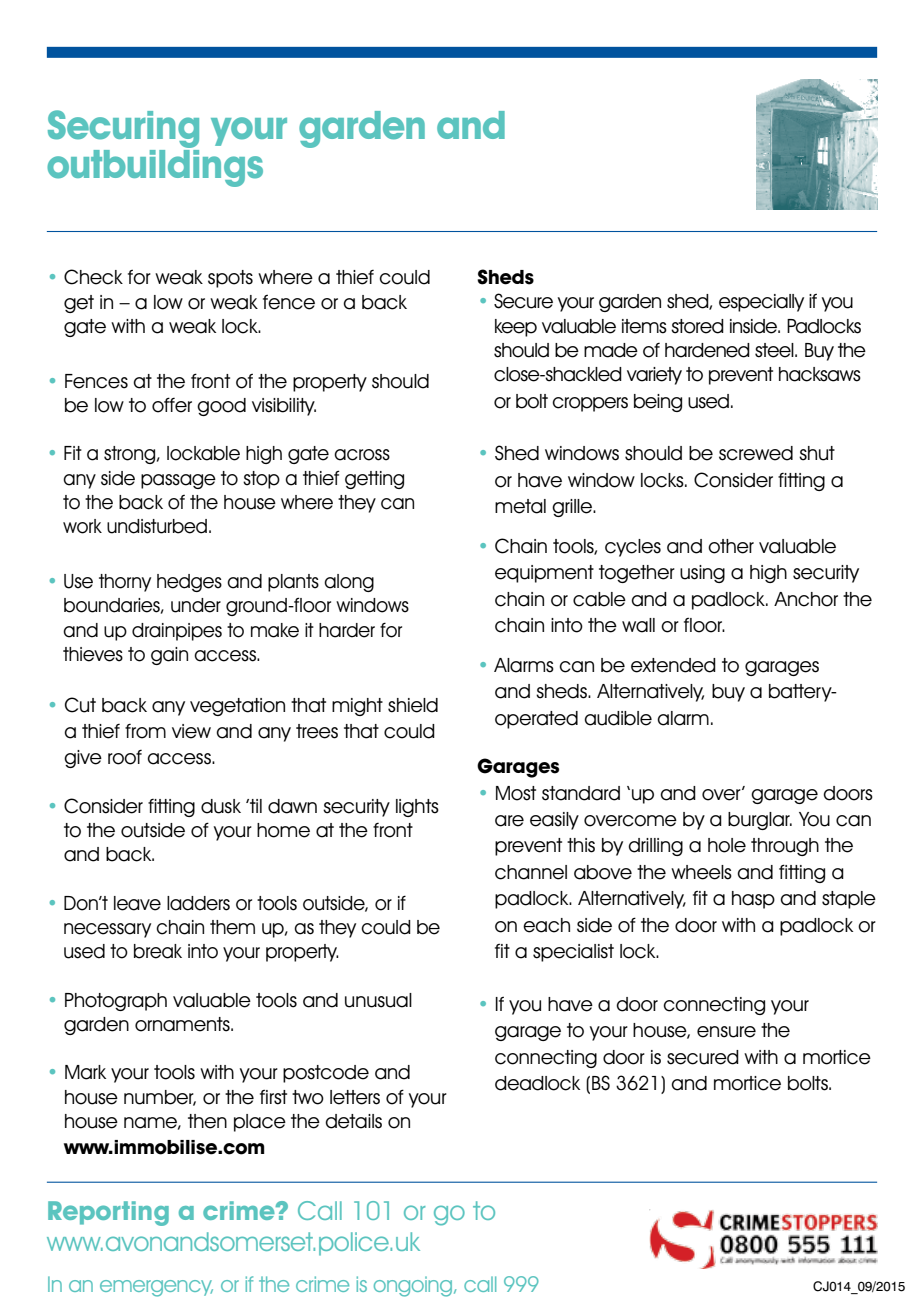 Image resolution: width=924 pixels, height=1311 pixels. Describe the element at coordinates (761, 303) in the page. I see `especially` at that location.
